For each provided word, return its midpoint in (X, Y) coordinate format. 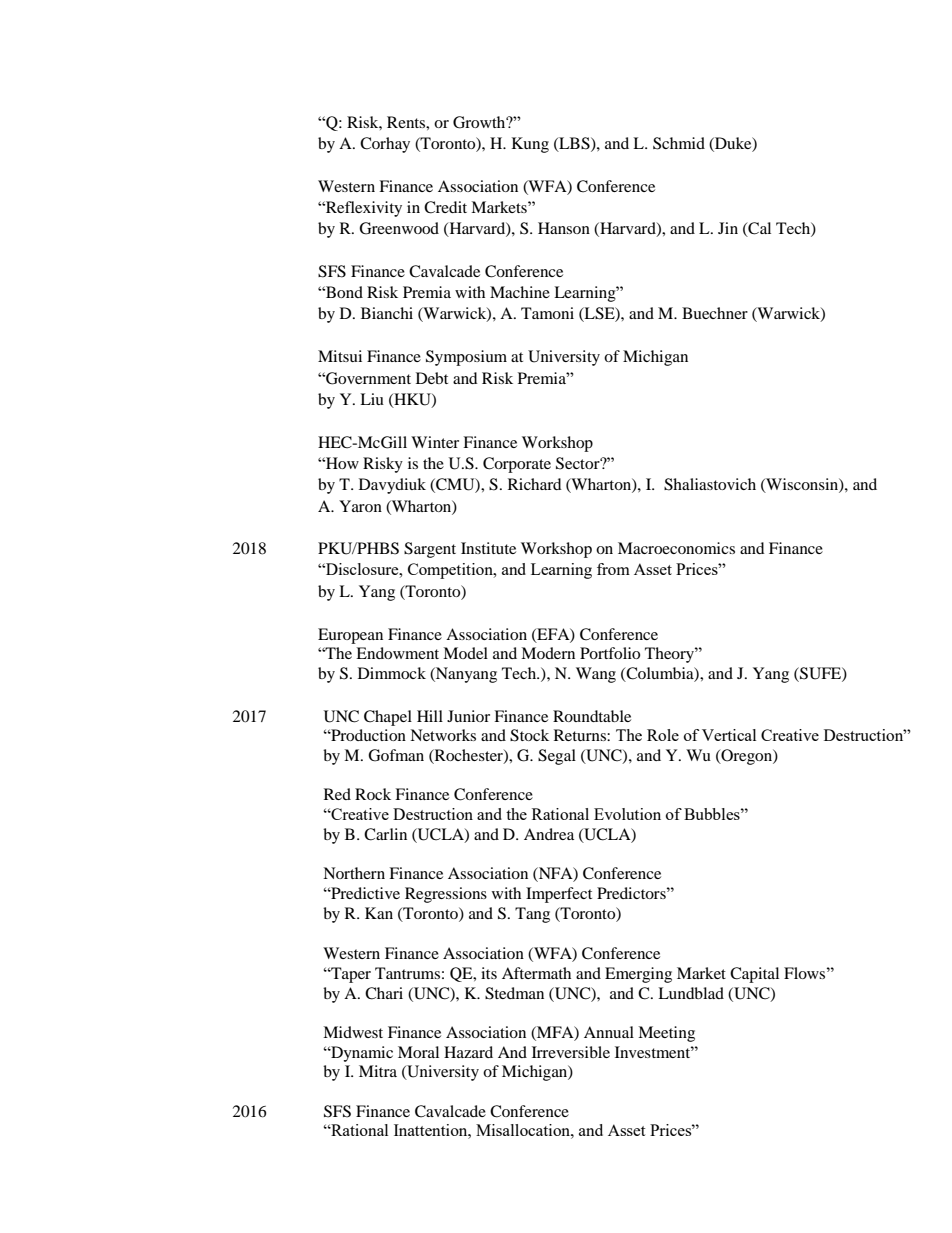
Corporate (517, 465)
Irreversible (571, 1052)
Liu (372, 399)
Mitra (378, 1071)
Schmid (679, 143)
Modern (548, 653)
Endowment (397, 653)
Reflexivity (363, 209)
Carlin (385, 834)
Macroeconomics (676, 548)
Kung (530, 145)
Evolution (627, 814)
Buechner (715, 313)
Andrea (549, 834)
